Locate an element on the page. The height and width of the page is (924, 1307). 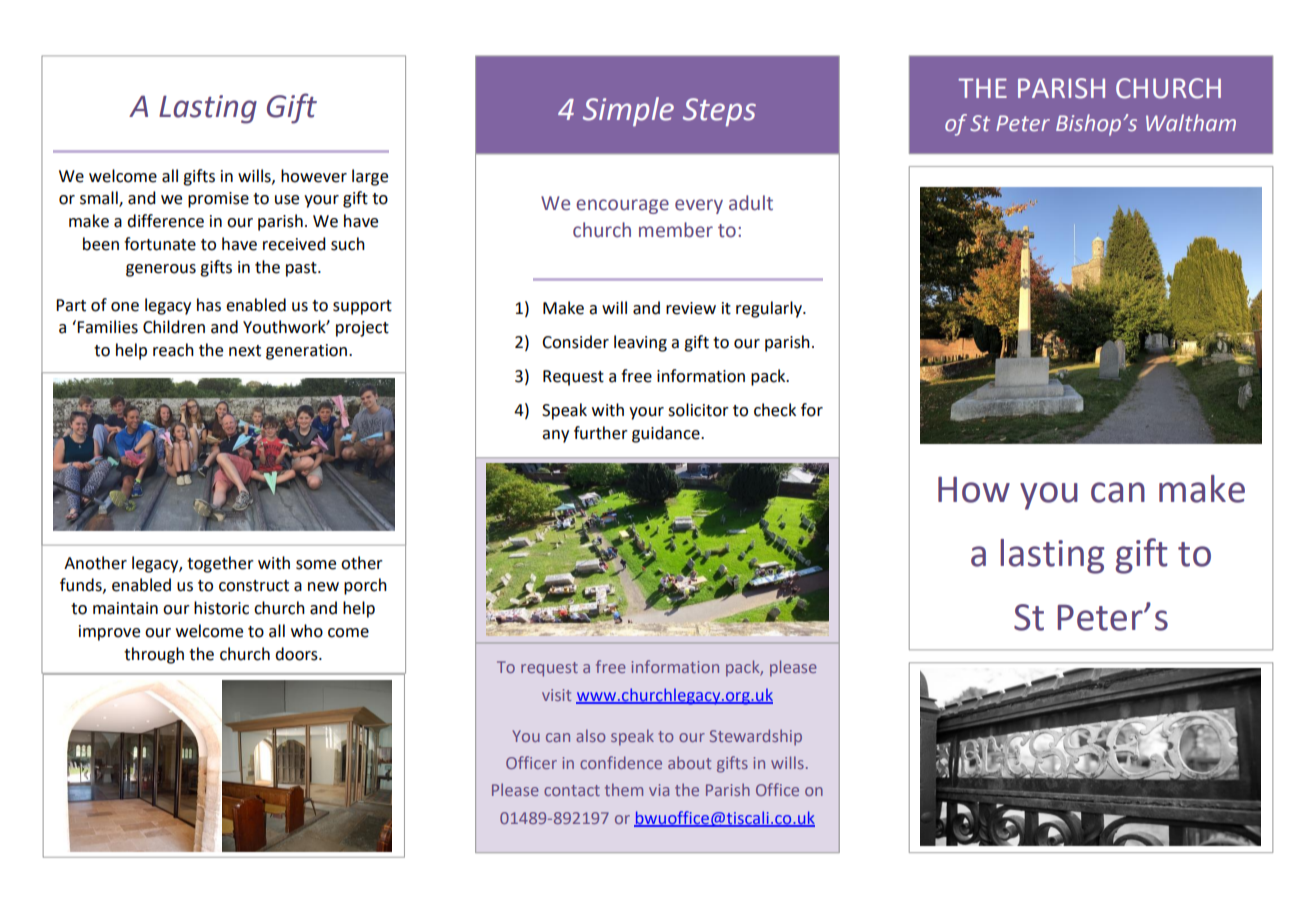
next is located at coordinates (245, 351).
